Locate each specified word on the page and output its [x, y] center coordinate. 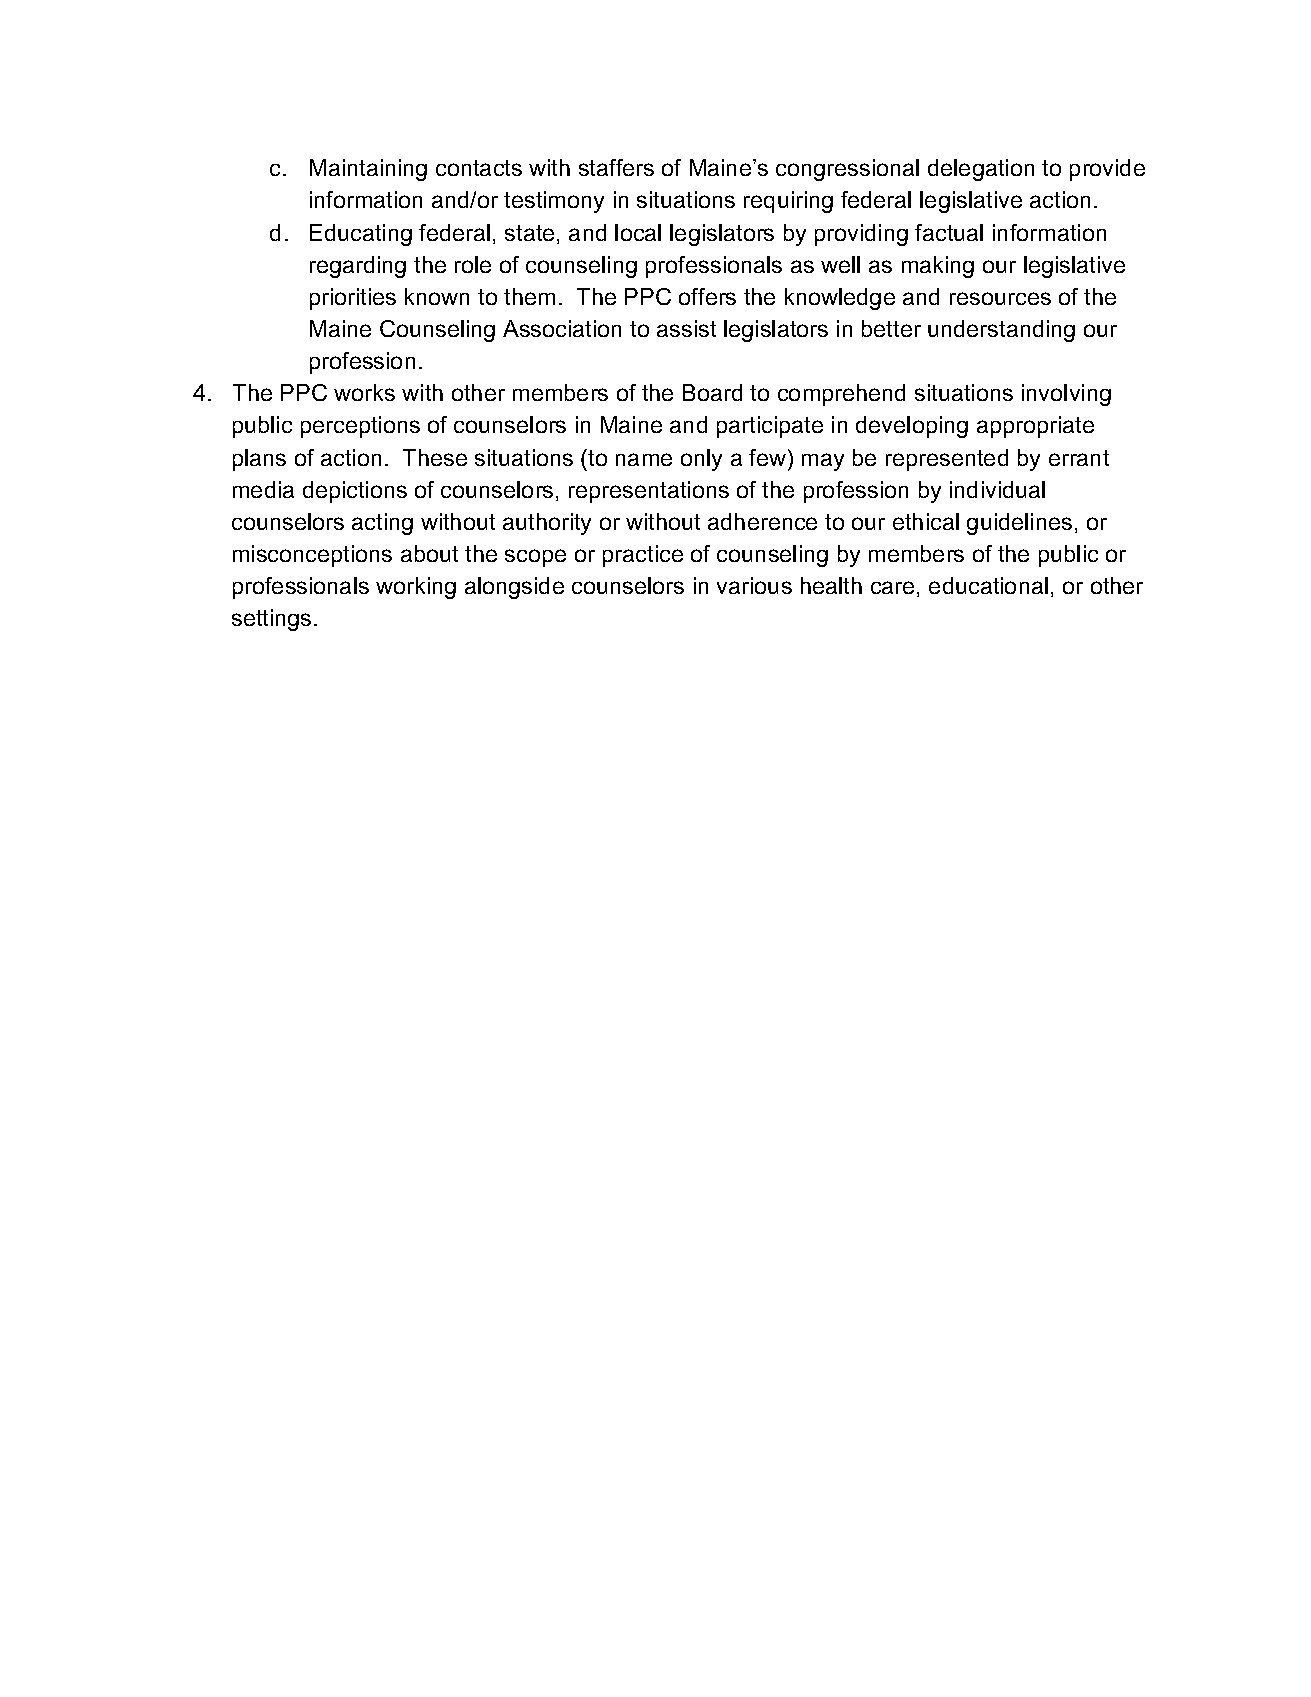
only [701, 460]
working [416, 588]
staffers [616, 167]
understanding [1001, 331]
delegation [981, 170]
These [435, 457]
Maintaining [368, 170]
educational [988, 585]
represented [947, 460]
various [754, 585]
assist [686, 328]
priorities [353, 299]
